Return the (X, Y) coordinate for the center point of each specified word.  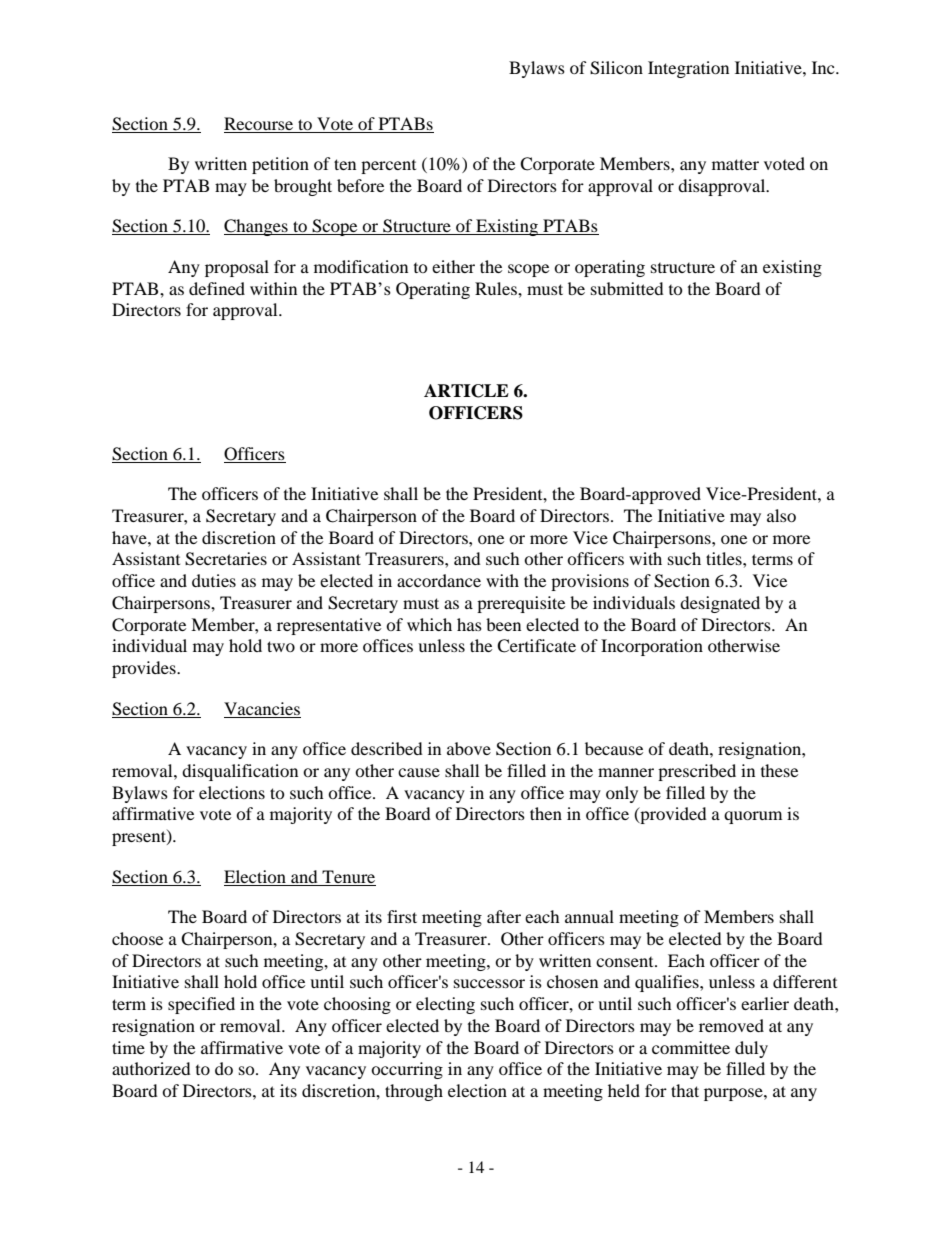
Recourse (258, 123)
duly (751, 1049)
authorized (151, 1068)
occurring (407, 1070)
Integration (688, 69)
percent (388, 167)
